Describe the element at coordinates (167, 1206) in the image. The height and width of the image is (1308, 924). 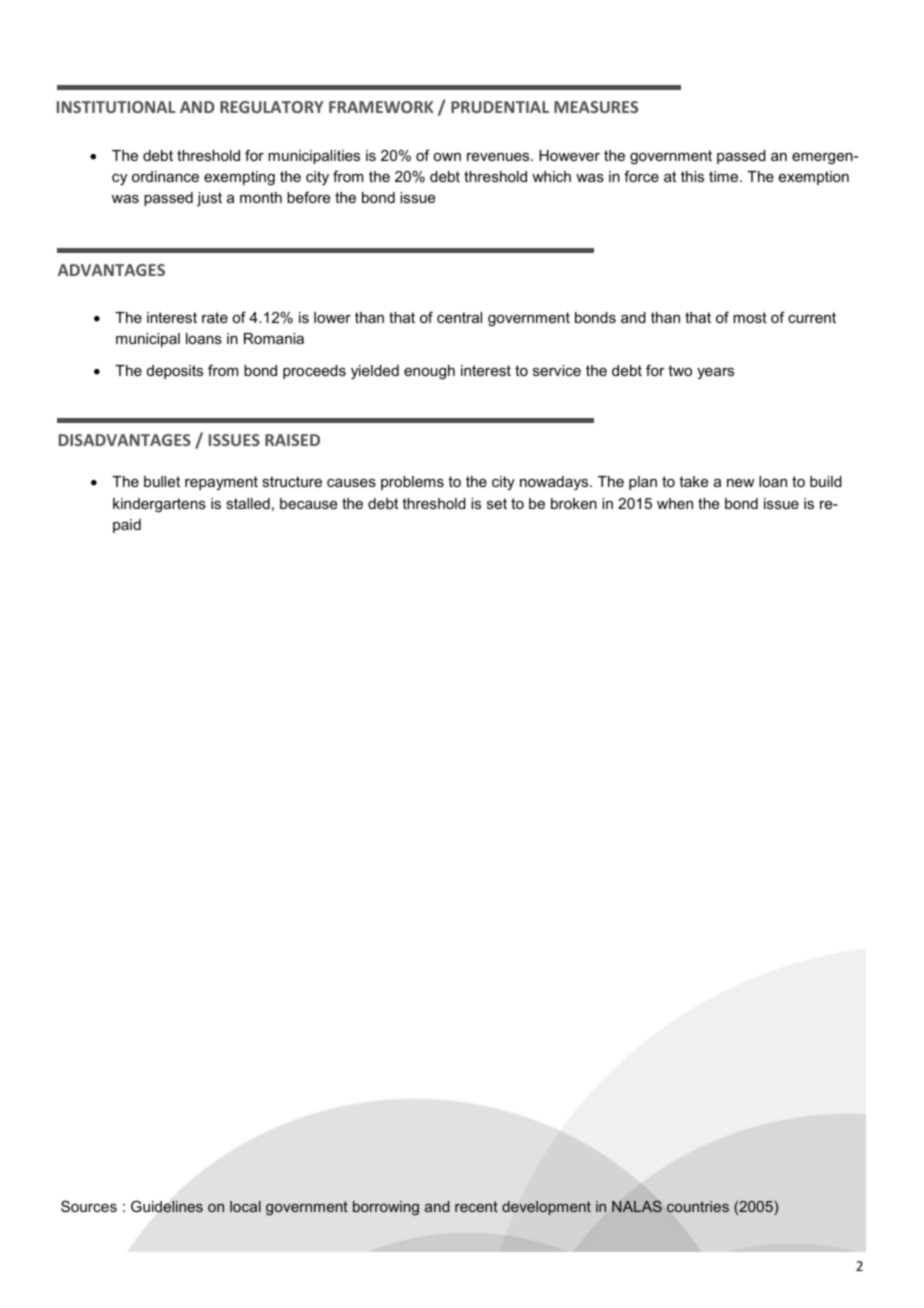
I see `Guidelines` at that location.
